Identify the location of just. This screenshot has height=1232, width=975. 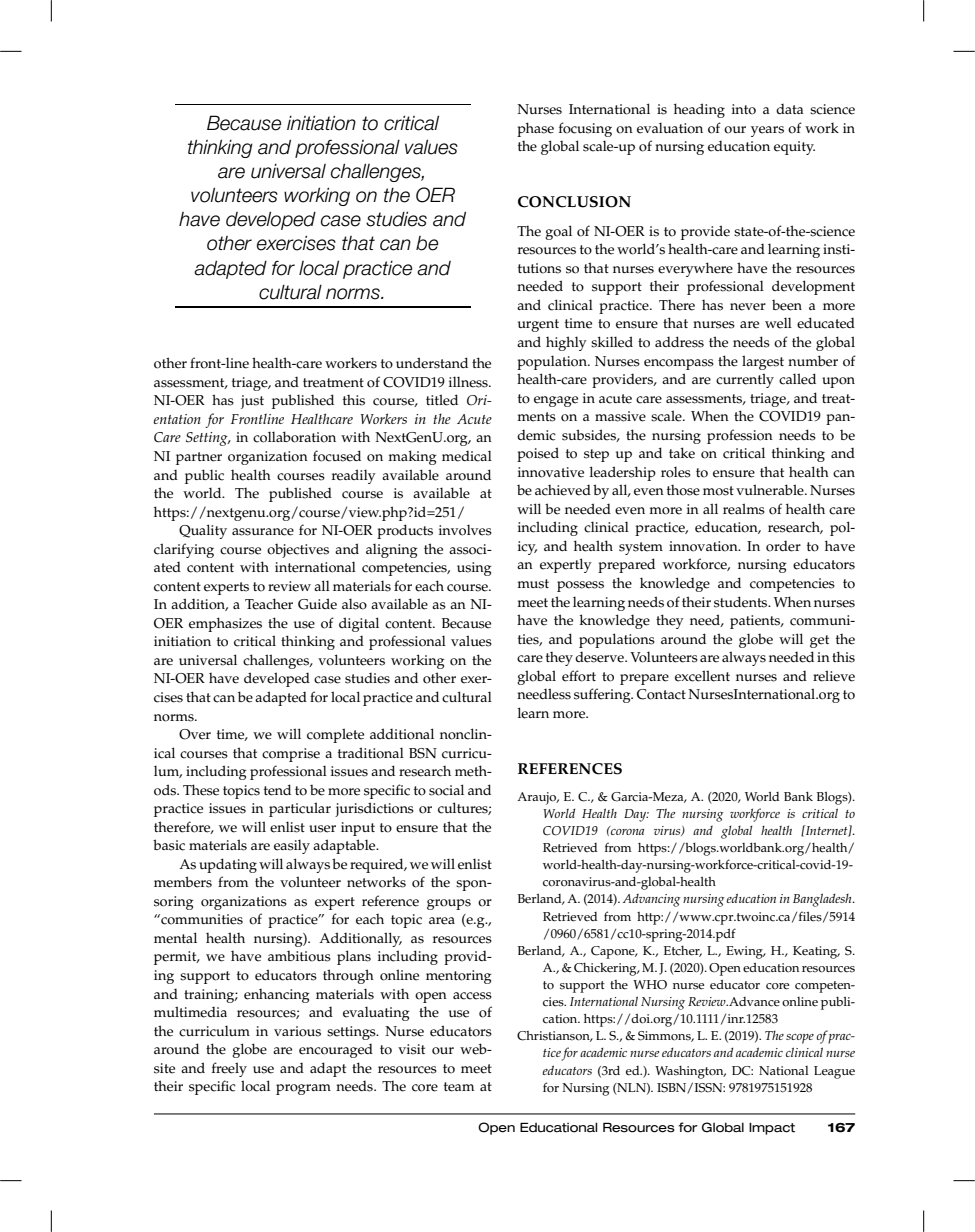
(252, 402).
